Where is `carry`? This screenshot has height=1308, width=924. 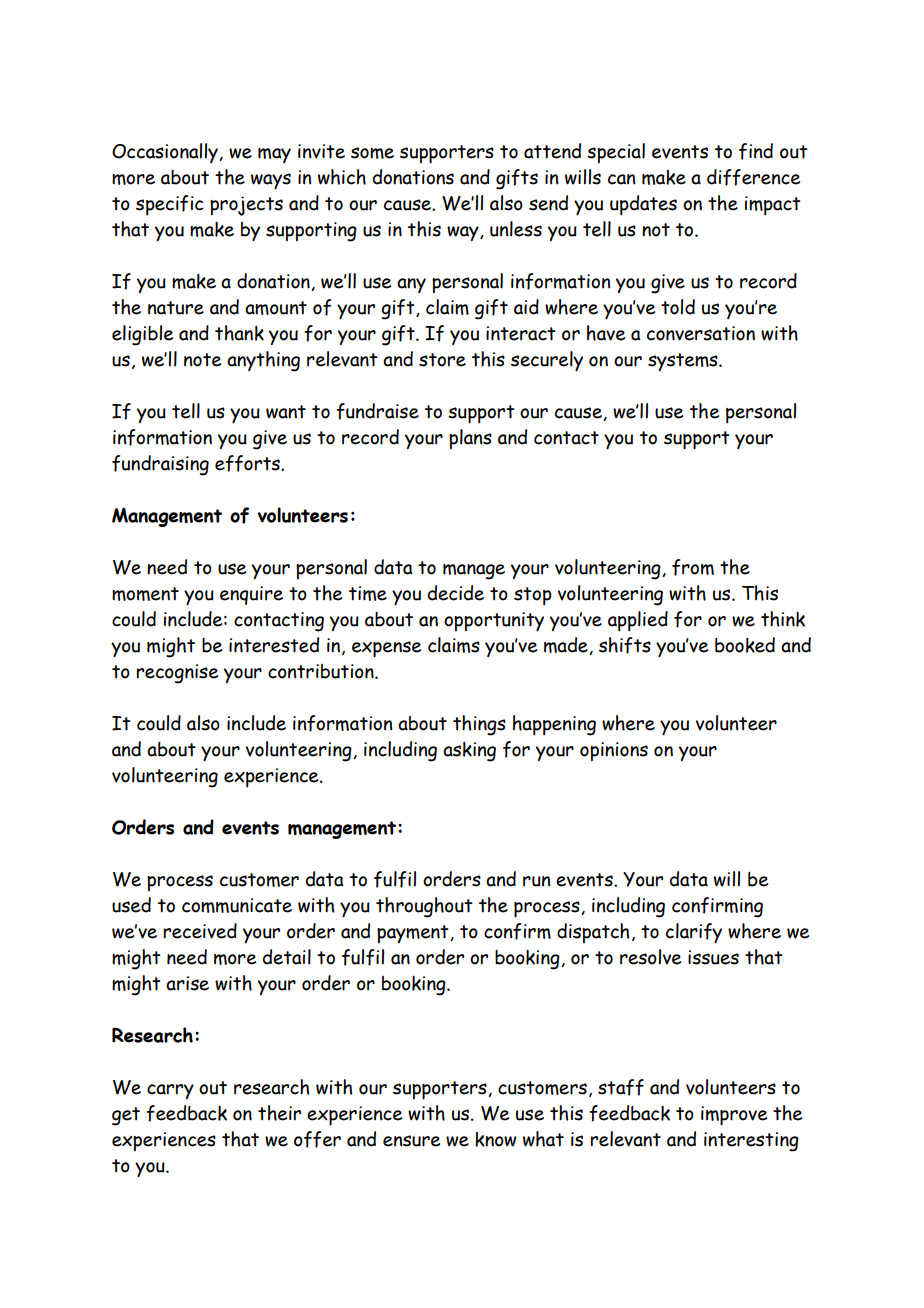 carry is located at coordinates (170, 1091).
